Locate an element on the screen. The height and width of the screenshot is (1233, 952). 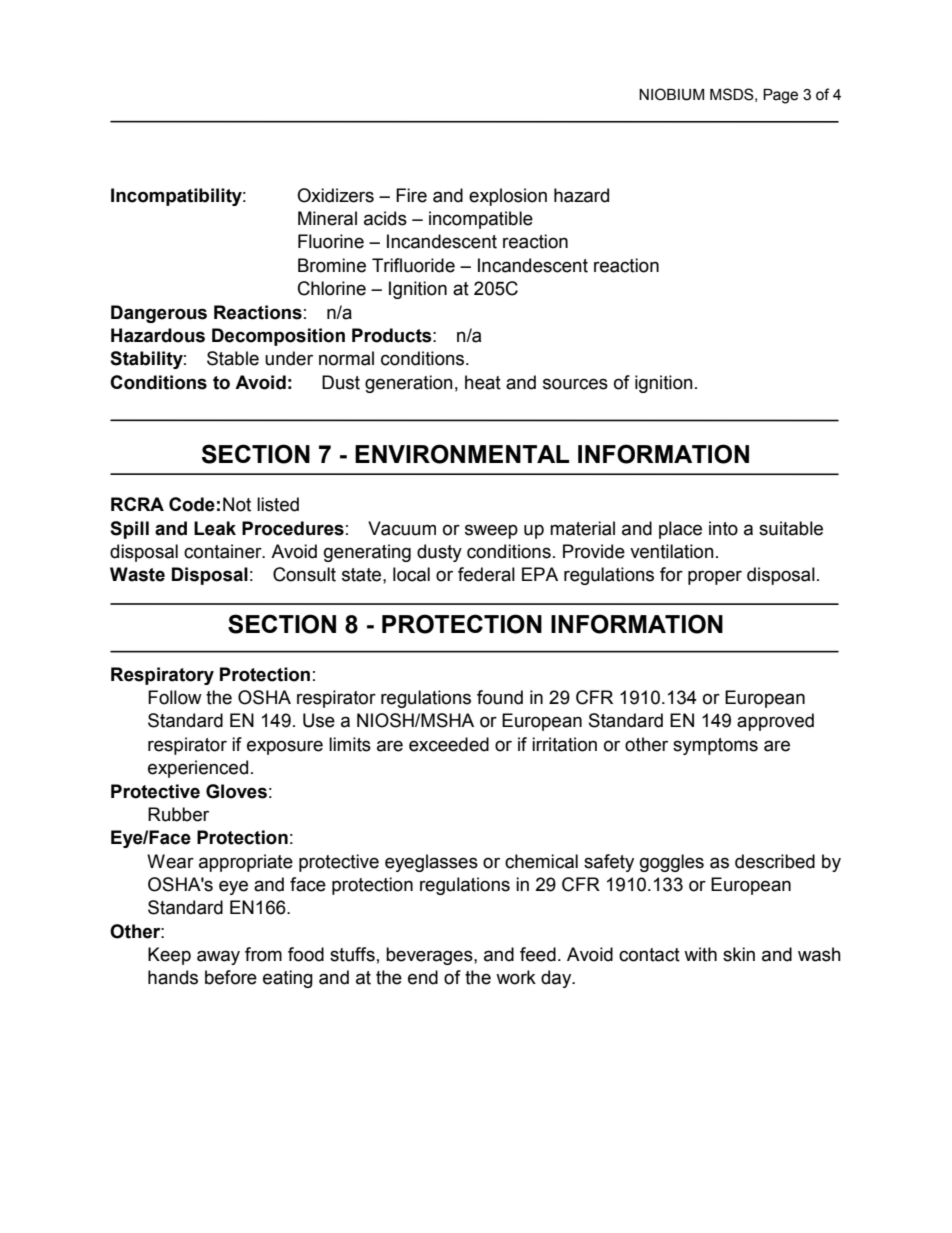
sweep is located at coordinates (491, 531).
